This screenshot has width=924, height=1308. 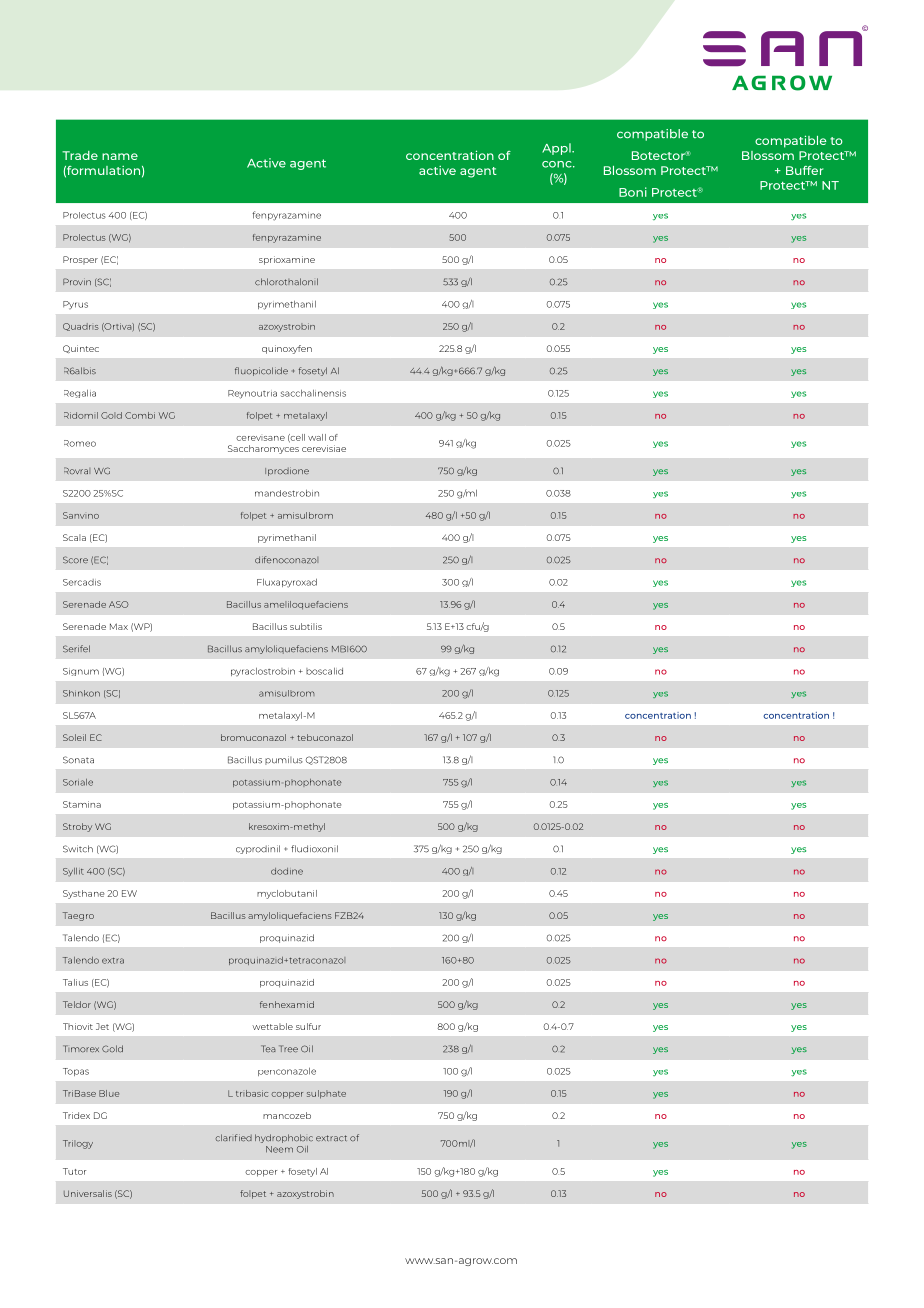 I want to click on cerevisiae, so click(x=324, y=448).
